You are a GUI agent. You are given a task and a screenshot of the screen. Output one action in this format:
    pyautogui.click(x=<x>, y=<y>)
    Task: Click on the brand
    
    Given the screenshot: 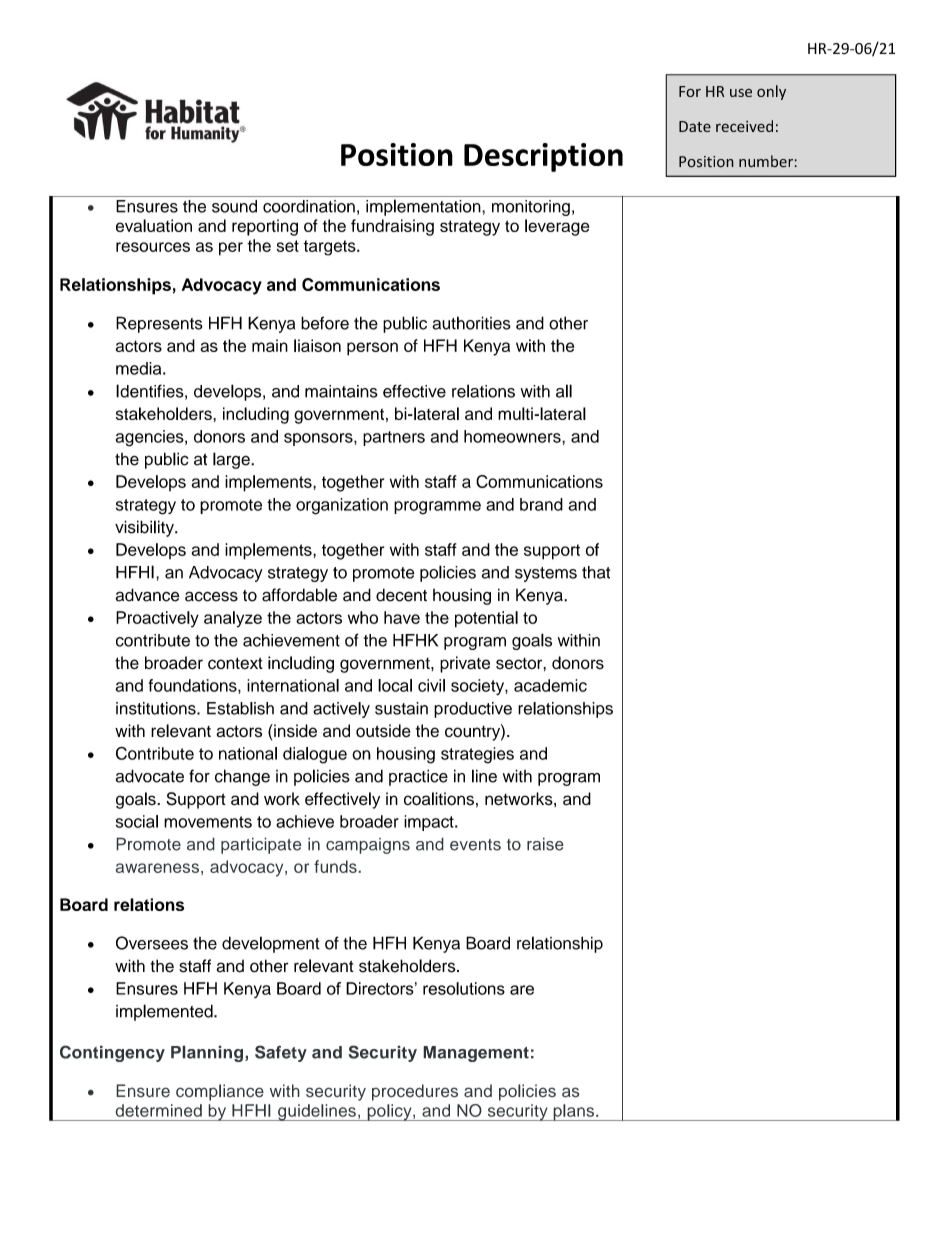 What is the action you would take?
    pyautogui.click(x=541, y=504)
